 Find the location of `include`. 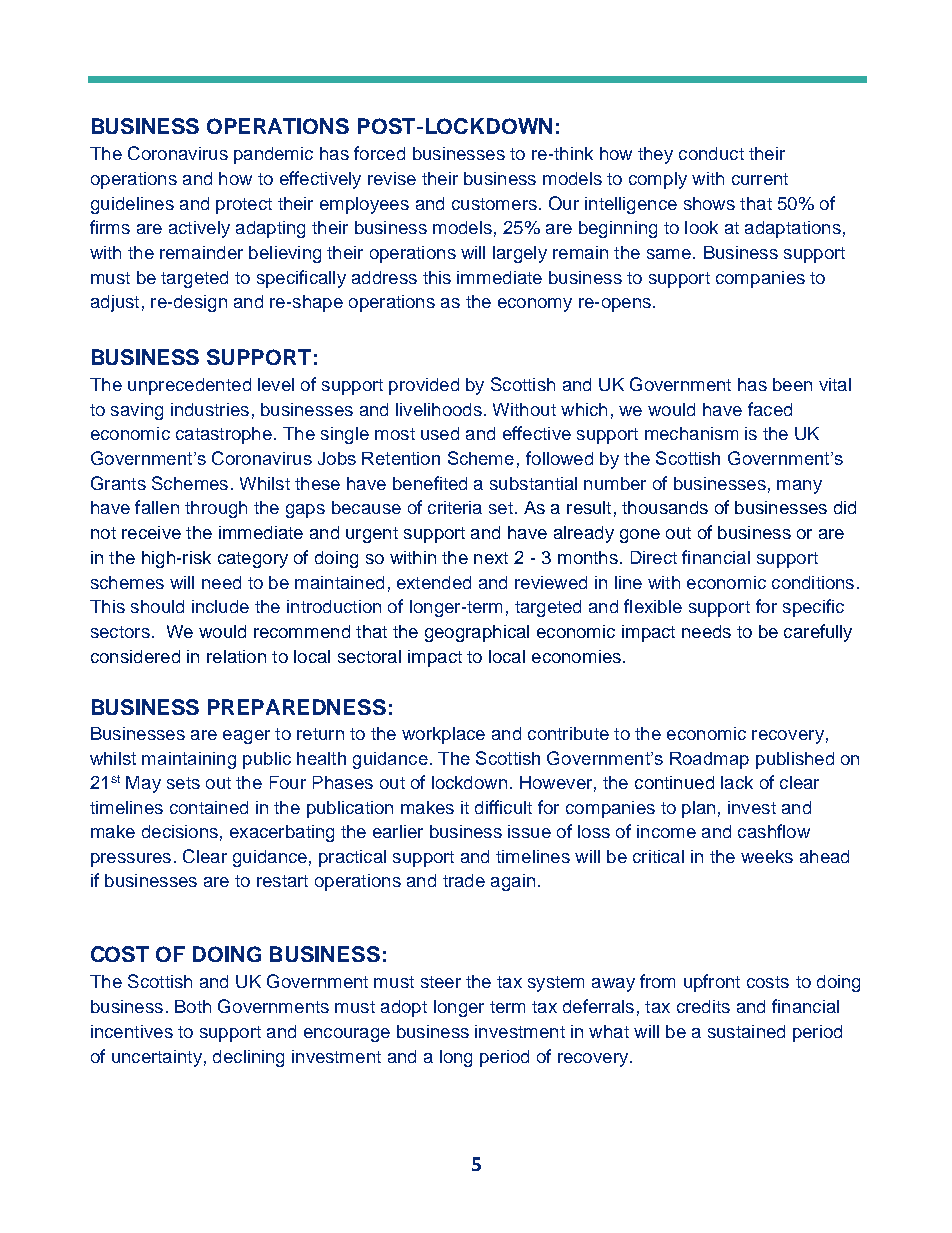

include is located at coordinates (220, 606).
